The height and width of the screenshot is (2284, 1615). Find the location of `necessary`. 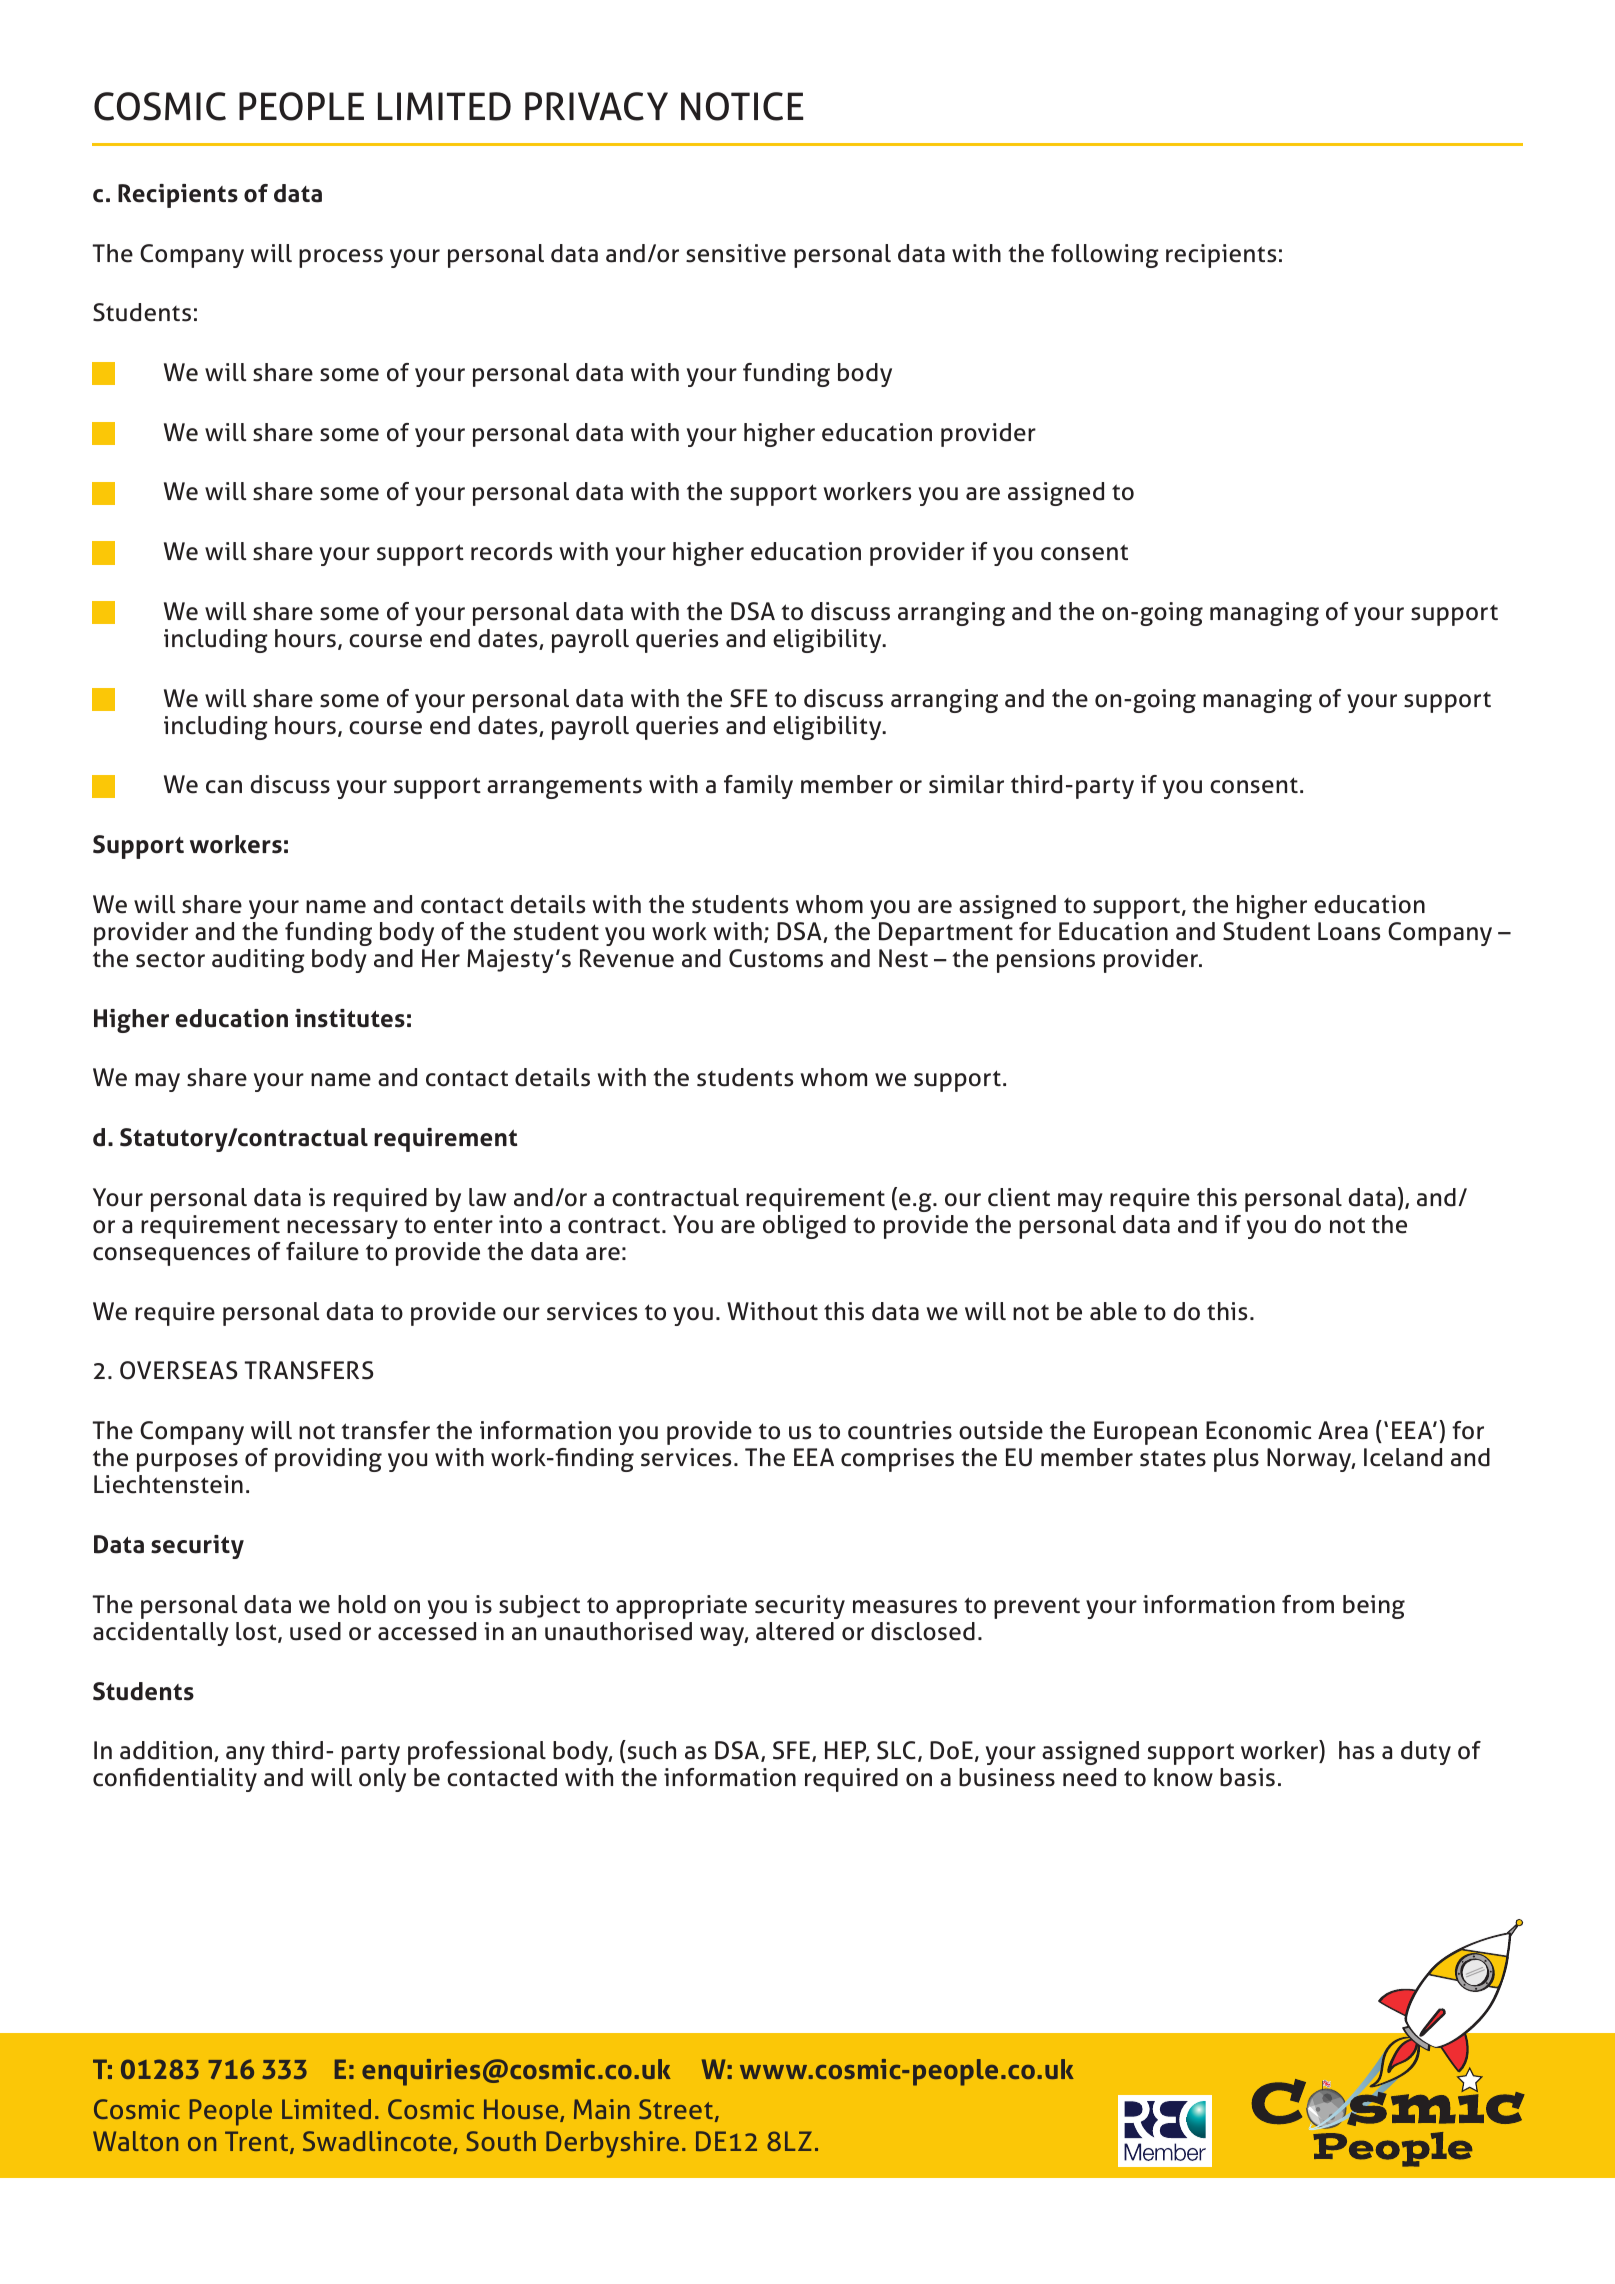

necessary is located at coordinates (342, 1229).
